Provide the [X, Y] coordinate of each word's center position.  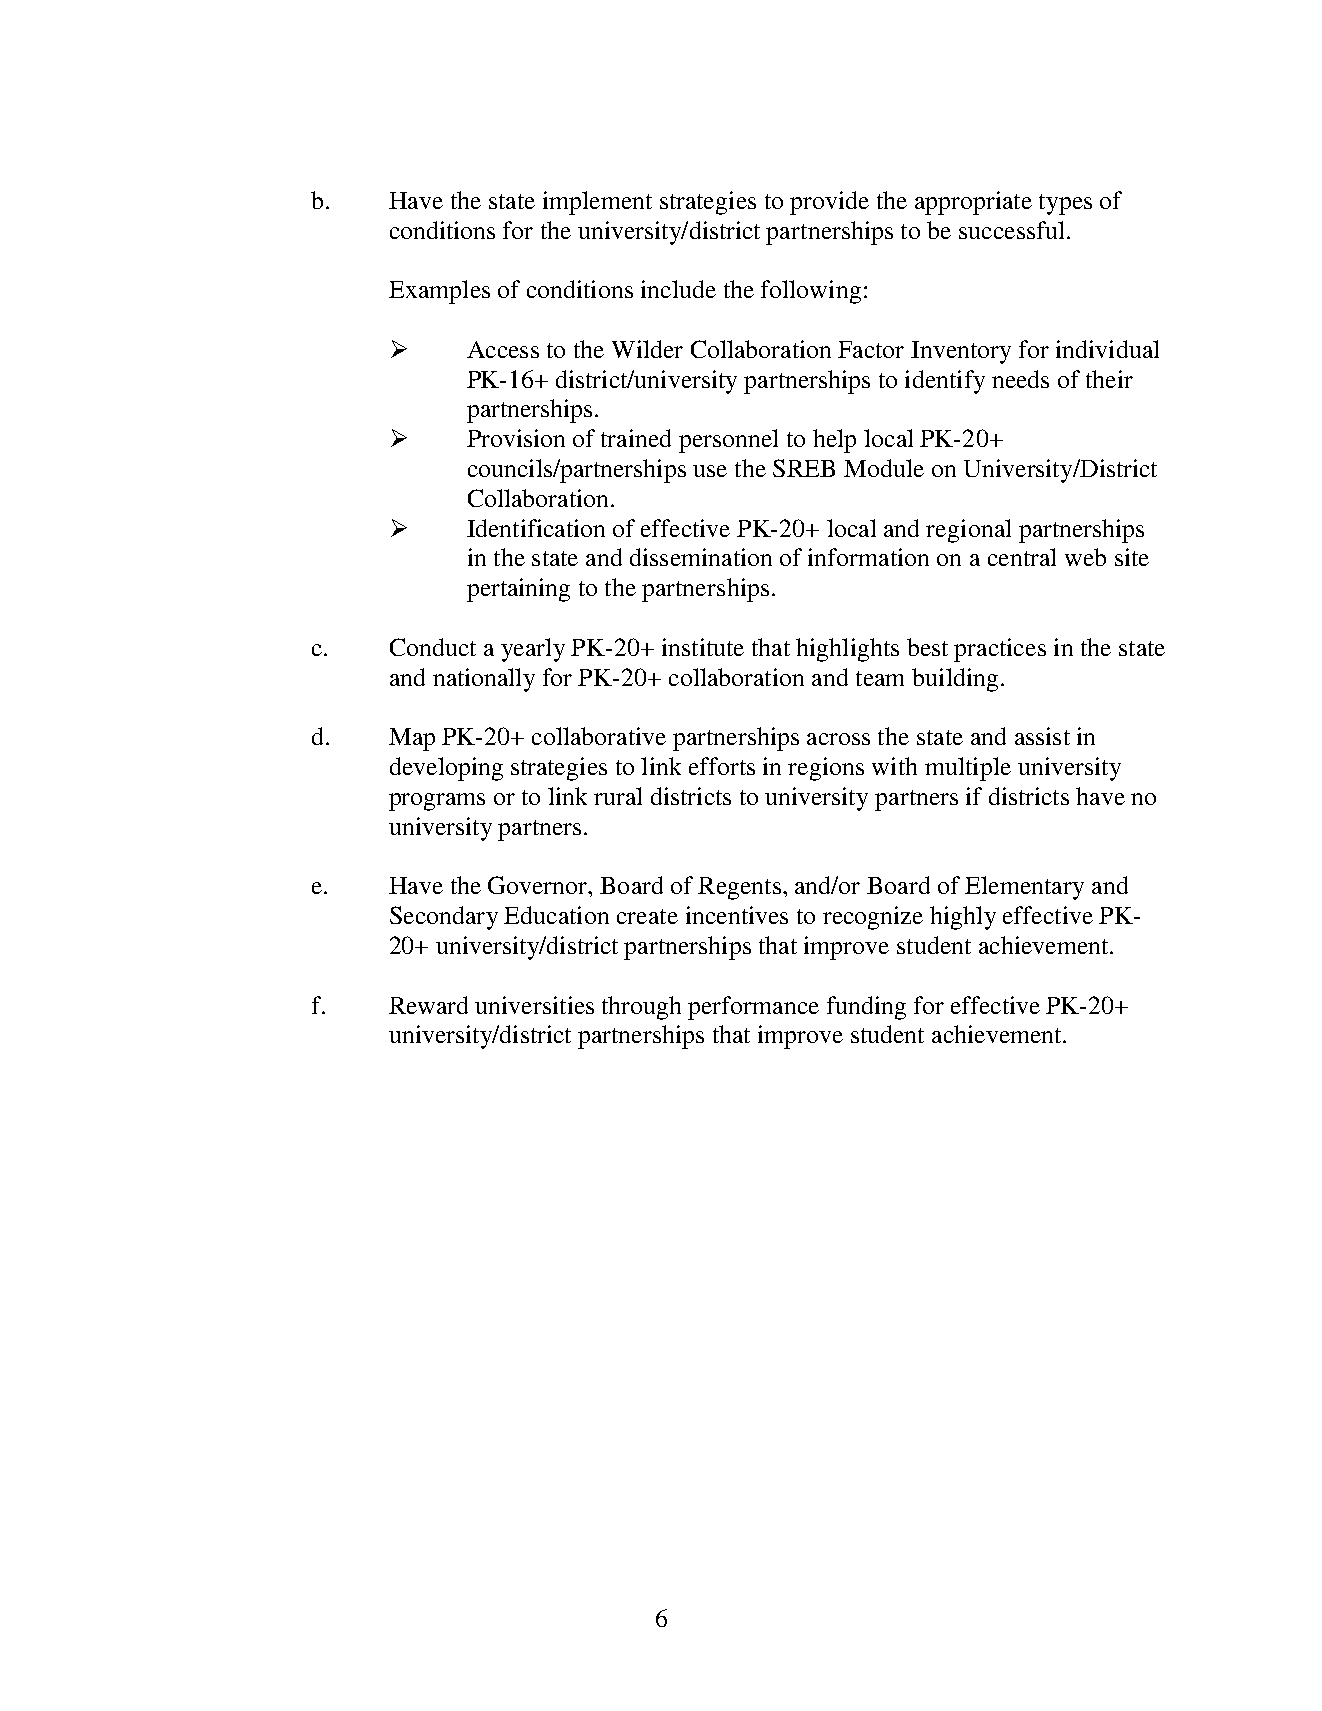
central [1022, 557]
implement [597, 203]
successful [1011, 230]
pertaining [518, 590]
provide [829, 203]
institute [703, 647]
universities [534, 1005]
